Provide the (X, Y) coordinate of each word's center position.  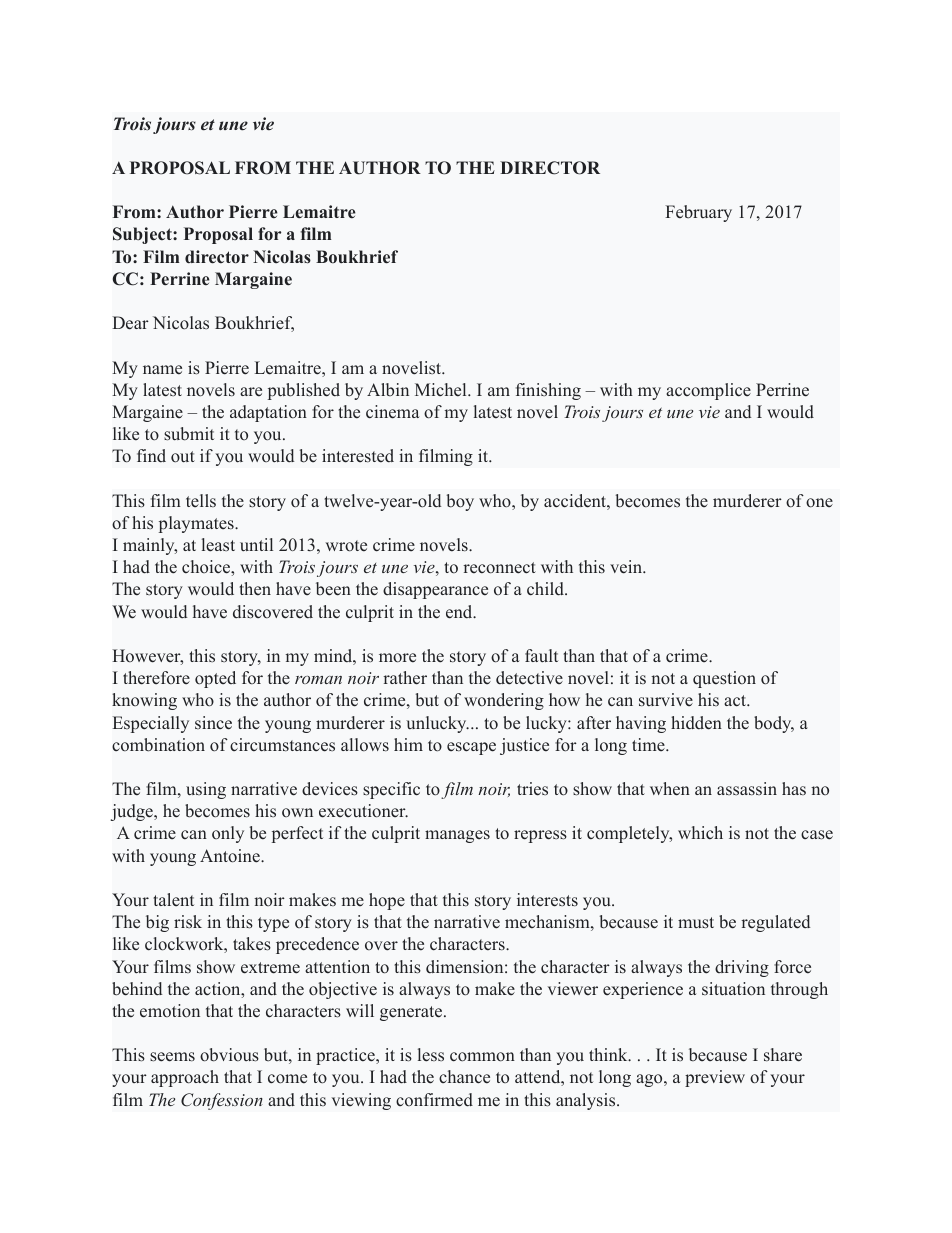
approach (185, 1078)
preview (715, 1078)
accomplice (708, 391)
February (698, 213)
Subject (143, 235)
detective (529, 678)
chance (464, 1077)
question (724, 679)
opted (215, 679)
